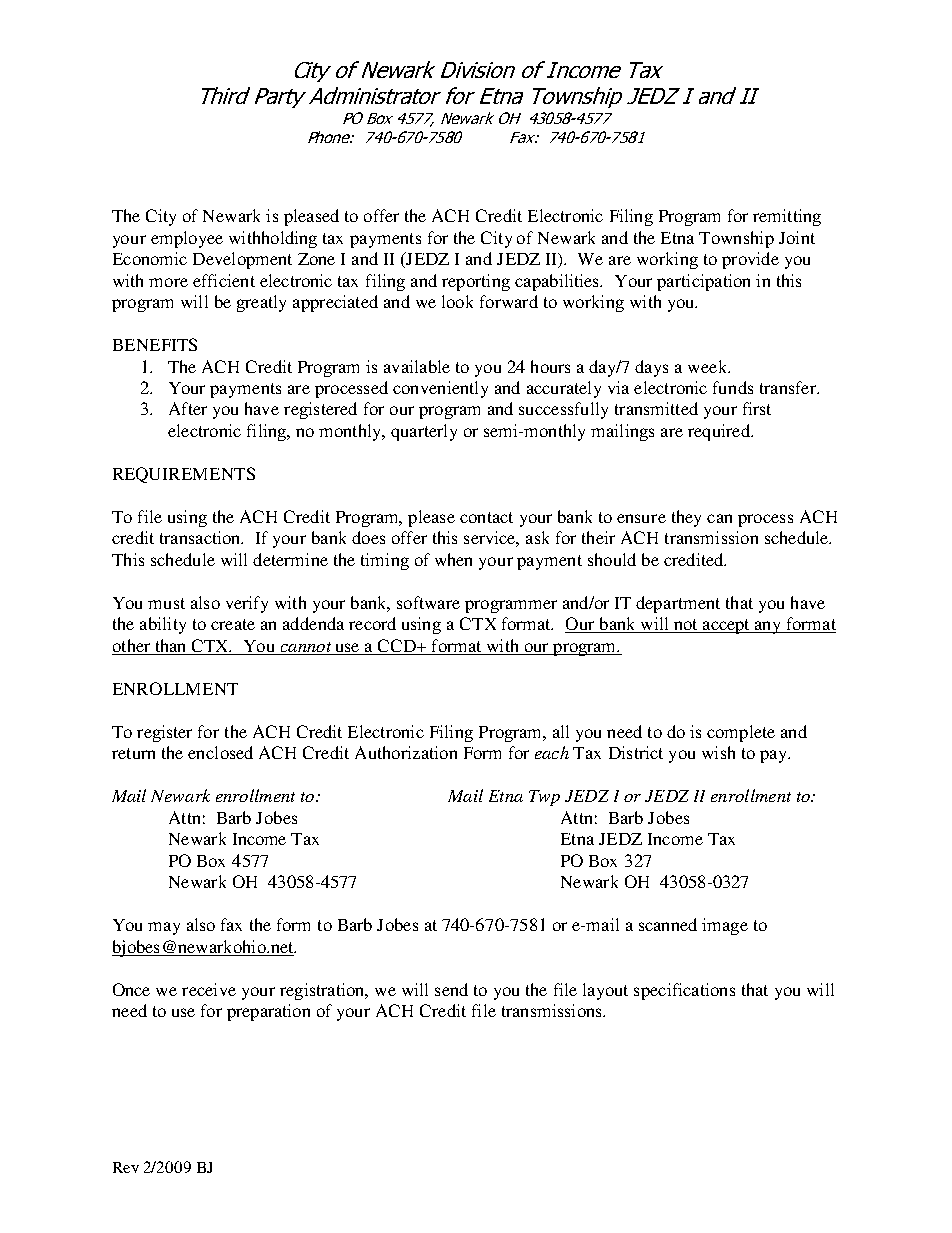  What do you see at coordinates (684, 991) in the page?
I see `specifications` at bounding box center [684, 991].
